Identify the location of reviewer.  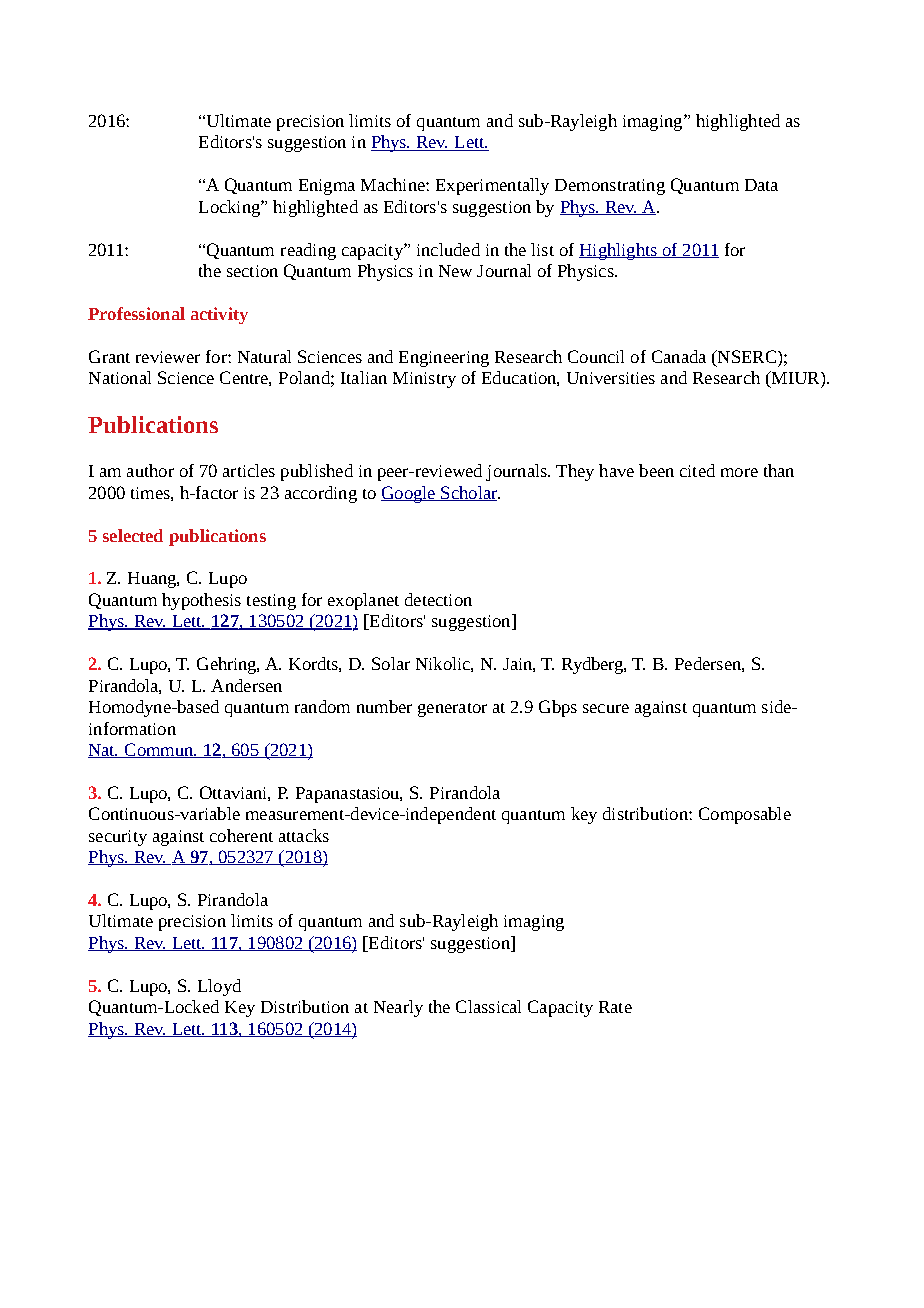
(168, 357).
